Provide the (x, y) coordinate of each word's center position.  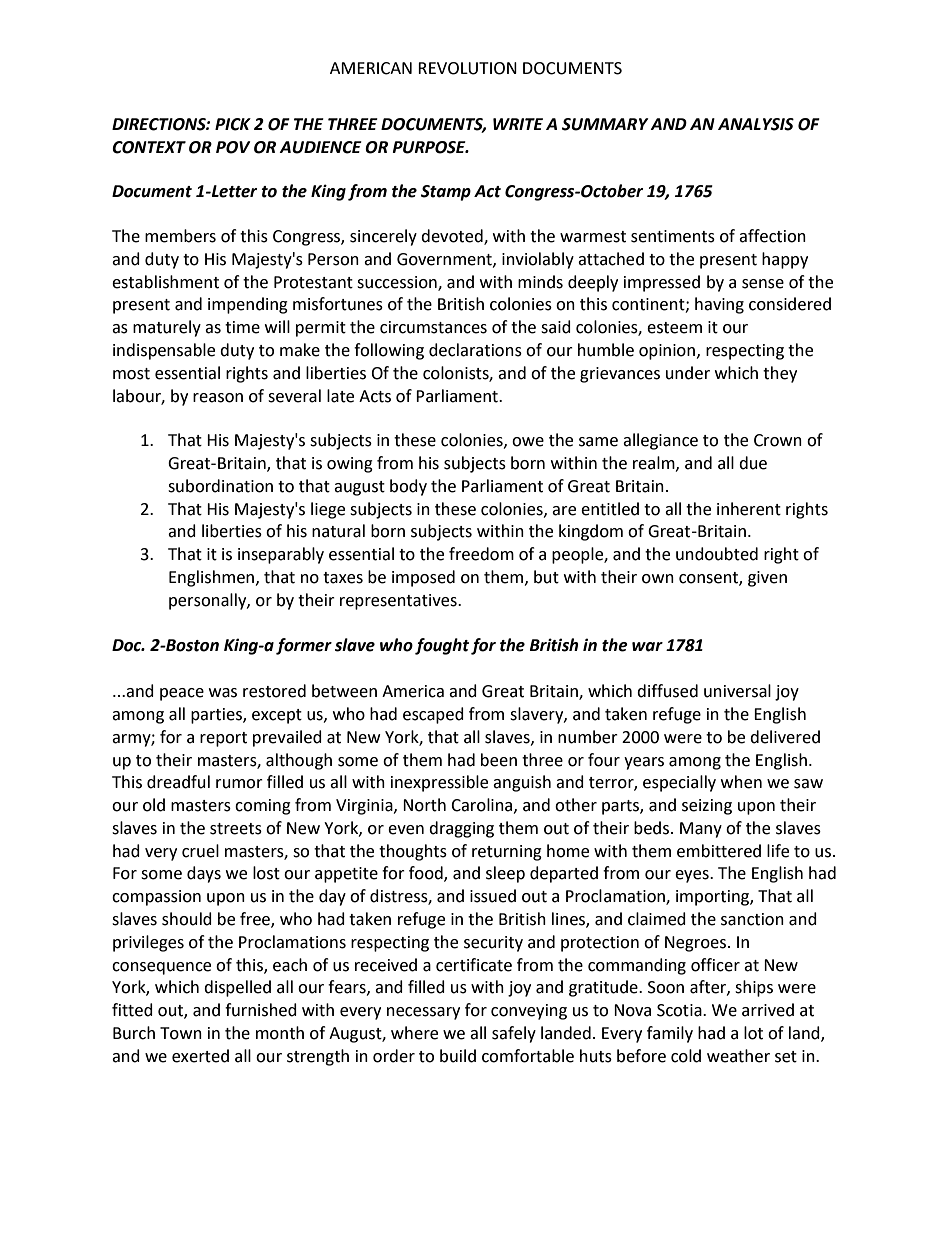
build (458, 1056)
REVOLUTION (467, 68)
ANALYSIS (756, 124)
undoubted (717, 554)
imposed (423, 578)
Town (181, 1033)
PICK (233, 124)
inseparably (281, 555)
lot (753, 1033)
